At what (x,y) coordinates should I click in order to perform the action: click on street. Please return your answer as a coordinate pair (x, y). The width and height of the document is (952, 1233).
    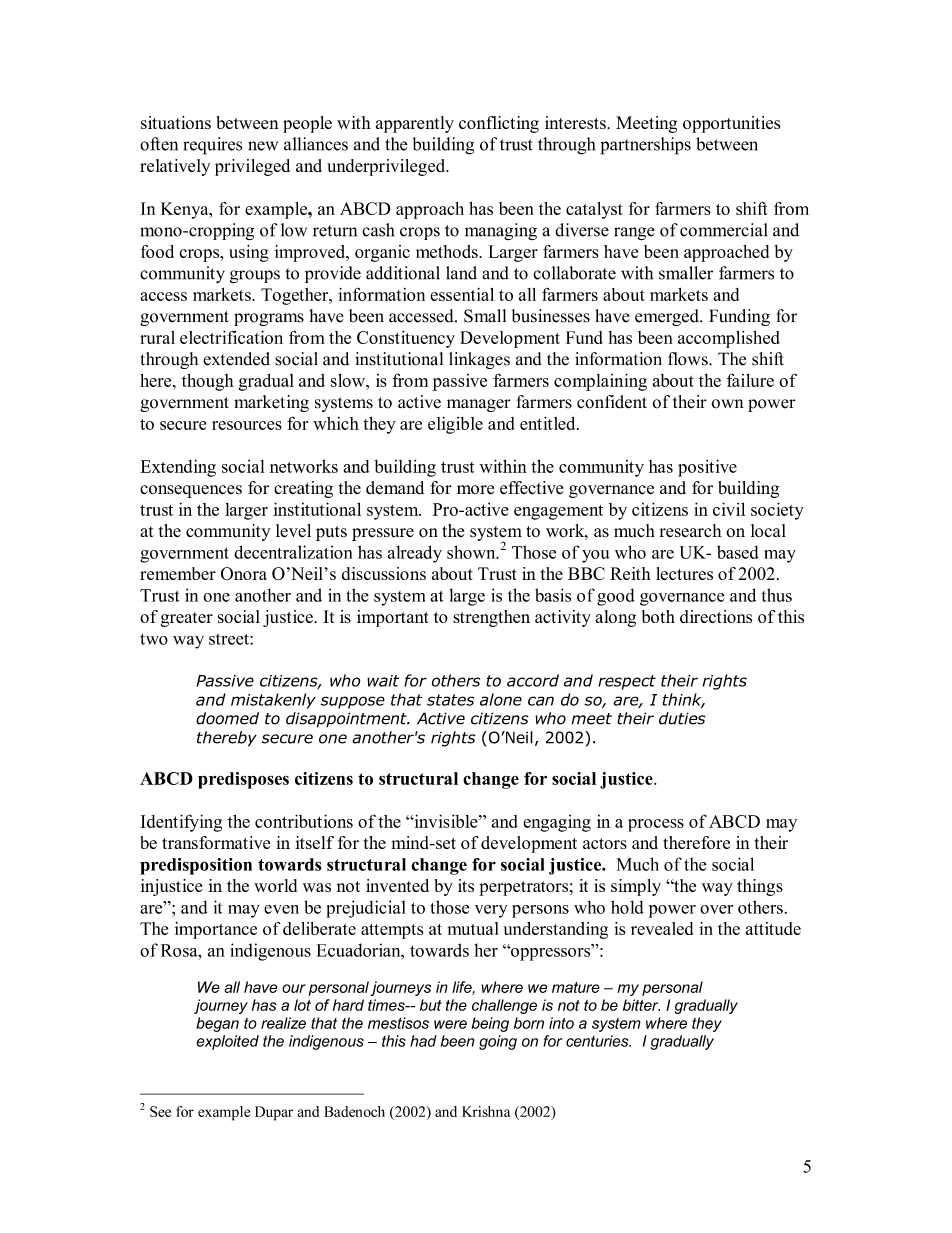
    Looking at the image, I should click on (230, 639).
